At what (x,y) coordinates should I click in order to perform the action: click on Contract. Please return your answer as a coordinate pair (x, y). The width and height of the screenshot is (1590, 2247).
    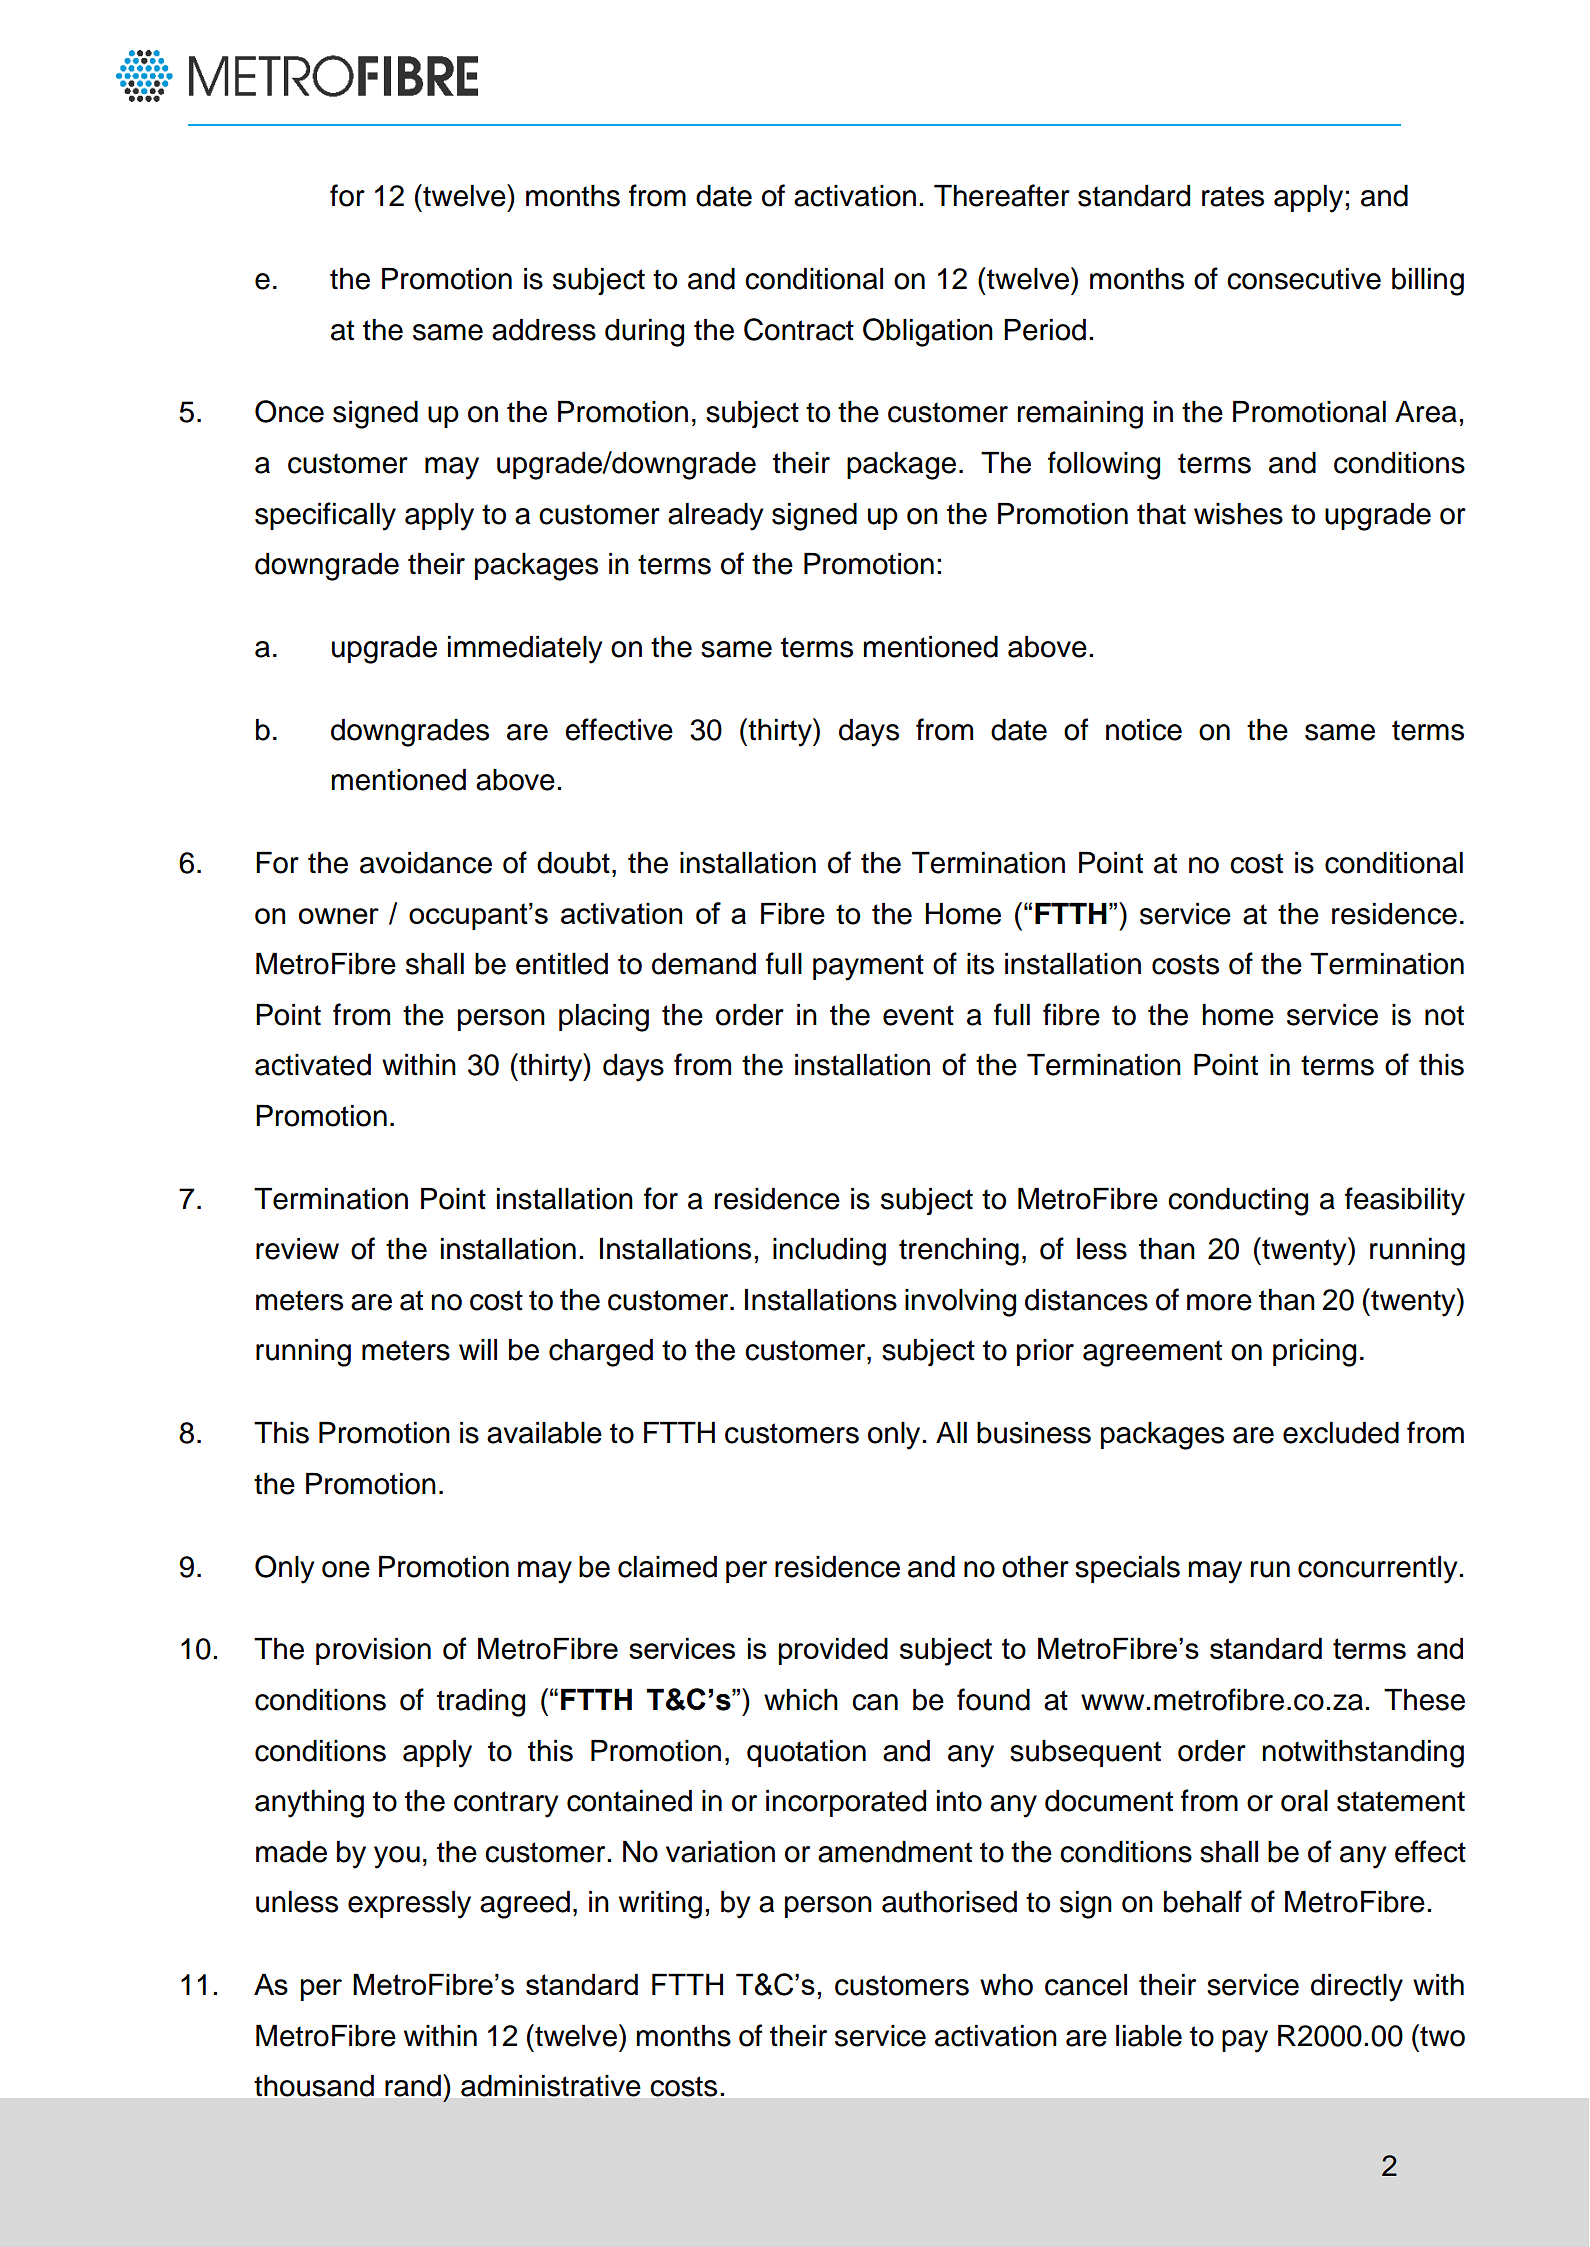
    Looking at the image, I should click on (799, 329).
